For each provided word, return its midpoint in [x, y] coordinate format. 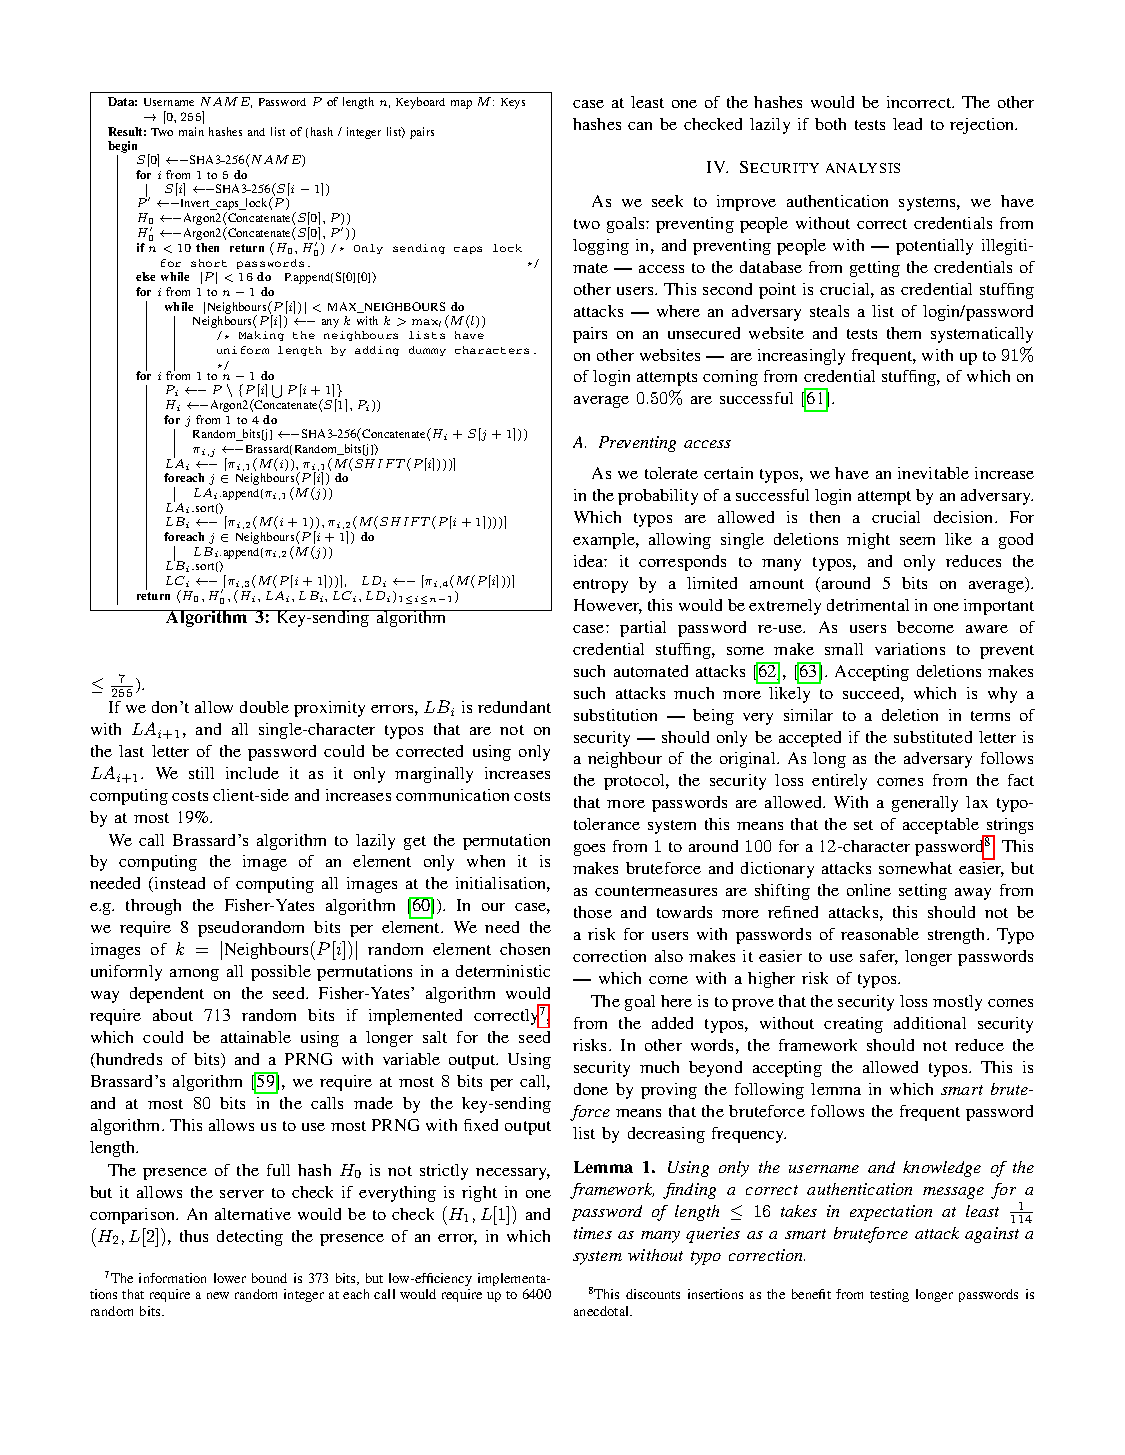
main [191, 131]
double [264, 707]
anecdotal [603, 1311]
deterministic [503, 971]
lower [230, 1278]
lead [907, 124]
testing [889, 1295]
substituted [933, 737]
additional [930, 1023]
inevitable [933, 473]
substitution [615, 715]
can [640, 126]
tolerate [671, 473]
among [194, 975]
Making [261, 336]
